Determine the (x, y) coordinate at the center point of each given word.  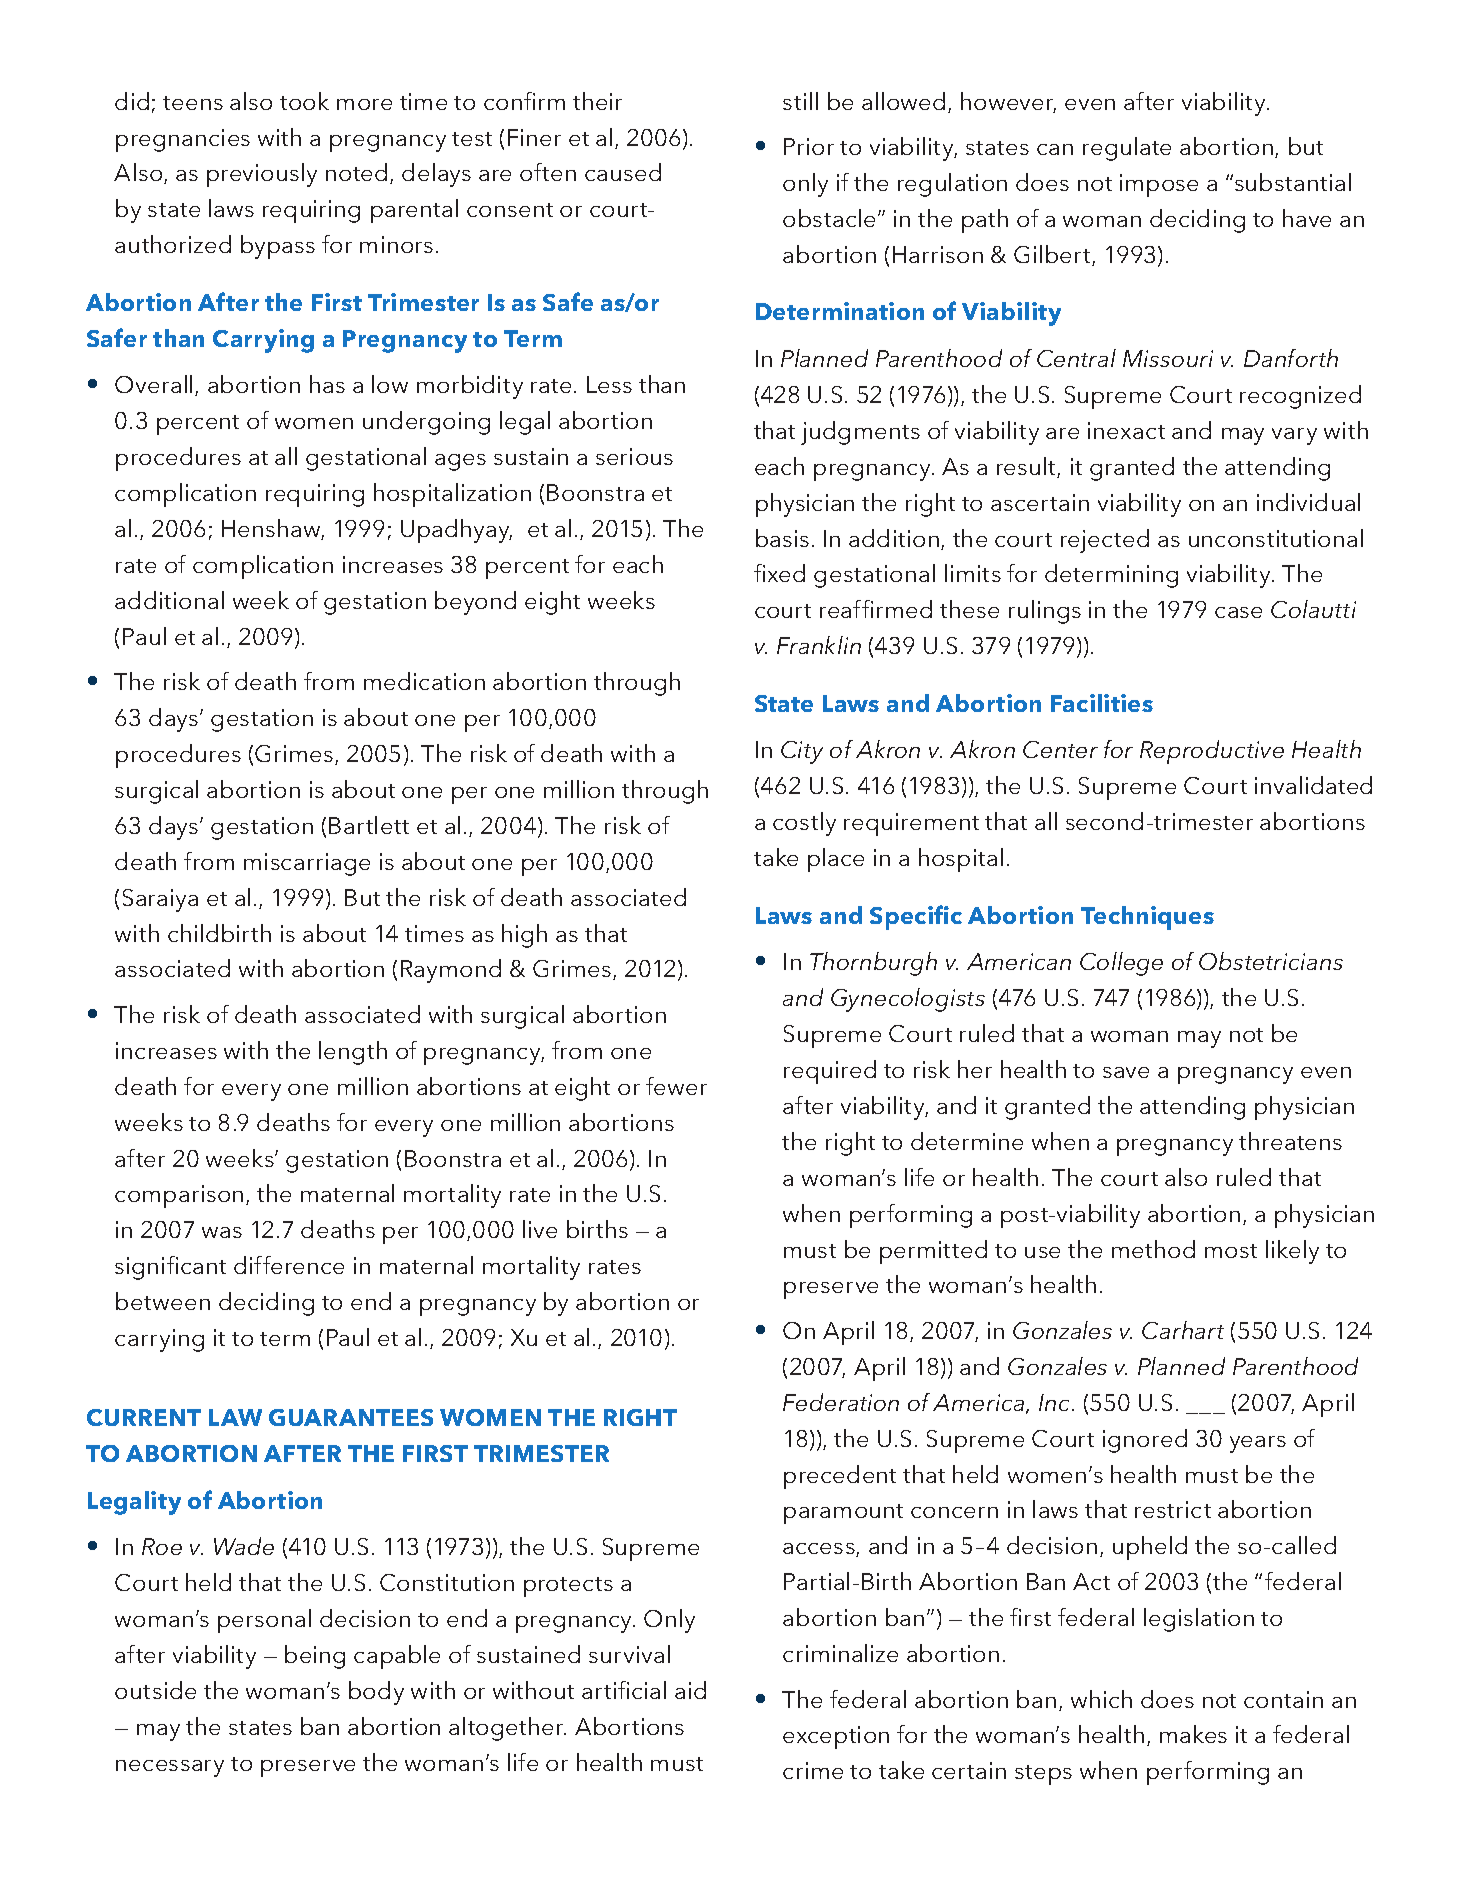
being (315, 1657)
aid (690, 1690)
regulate (1127, 149)
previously (262, 175)
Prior (809, 146)
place (836, 860)
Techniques (1147, 918)
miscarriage (307, 864)
